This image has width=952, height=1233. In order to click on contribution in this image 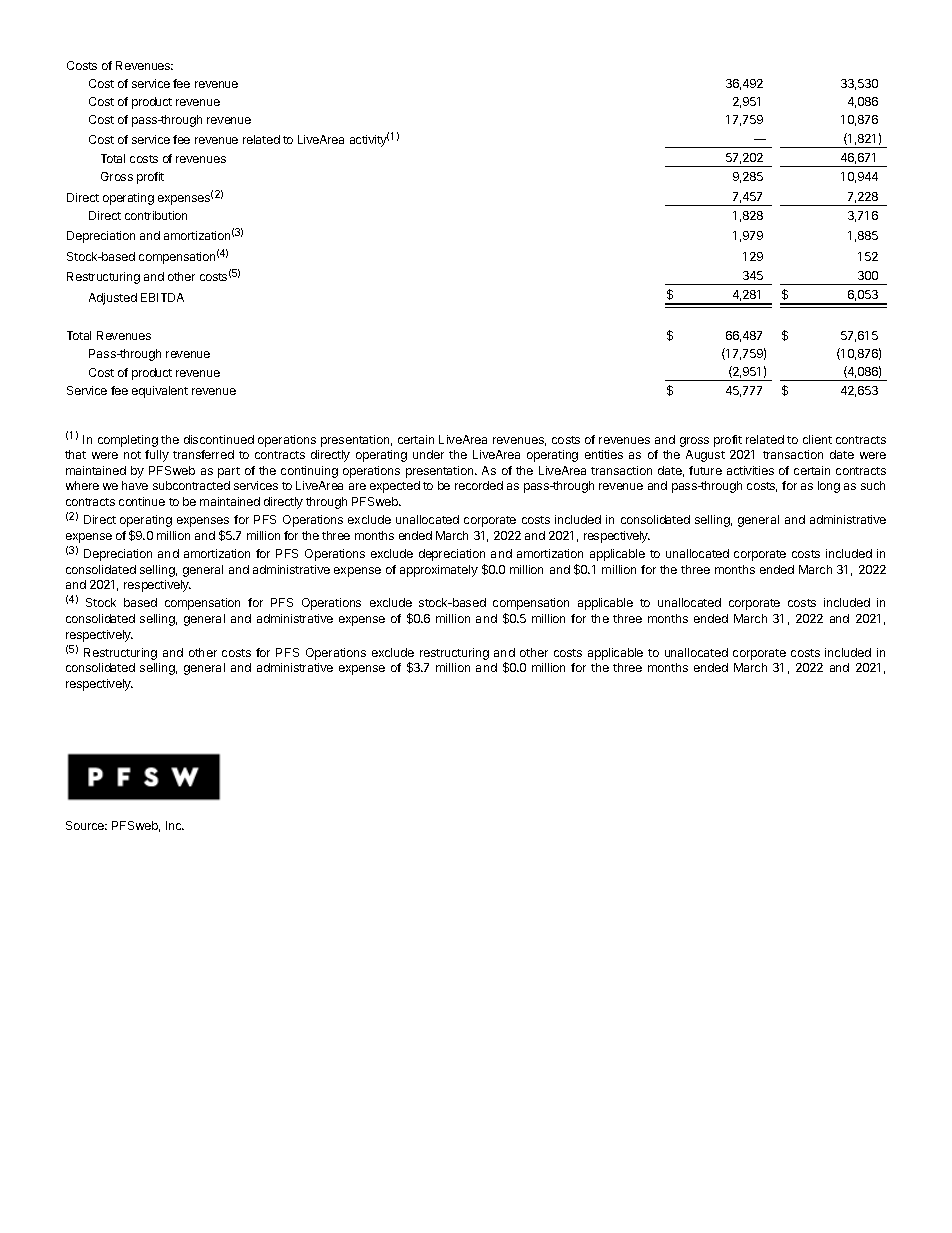, I will do `click(156, 215)`.
